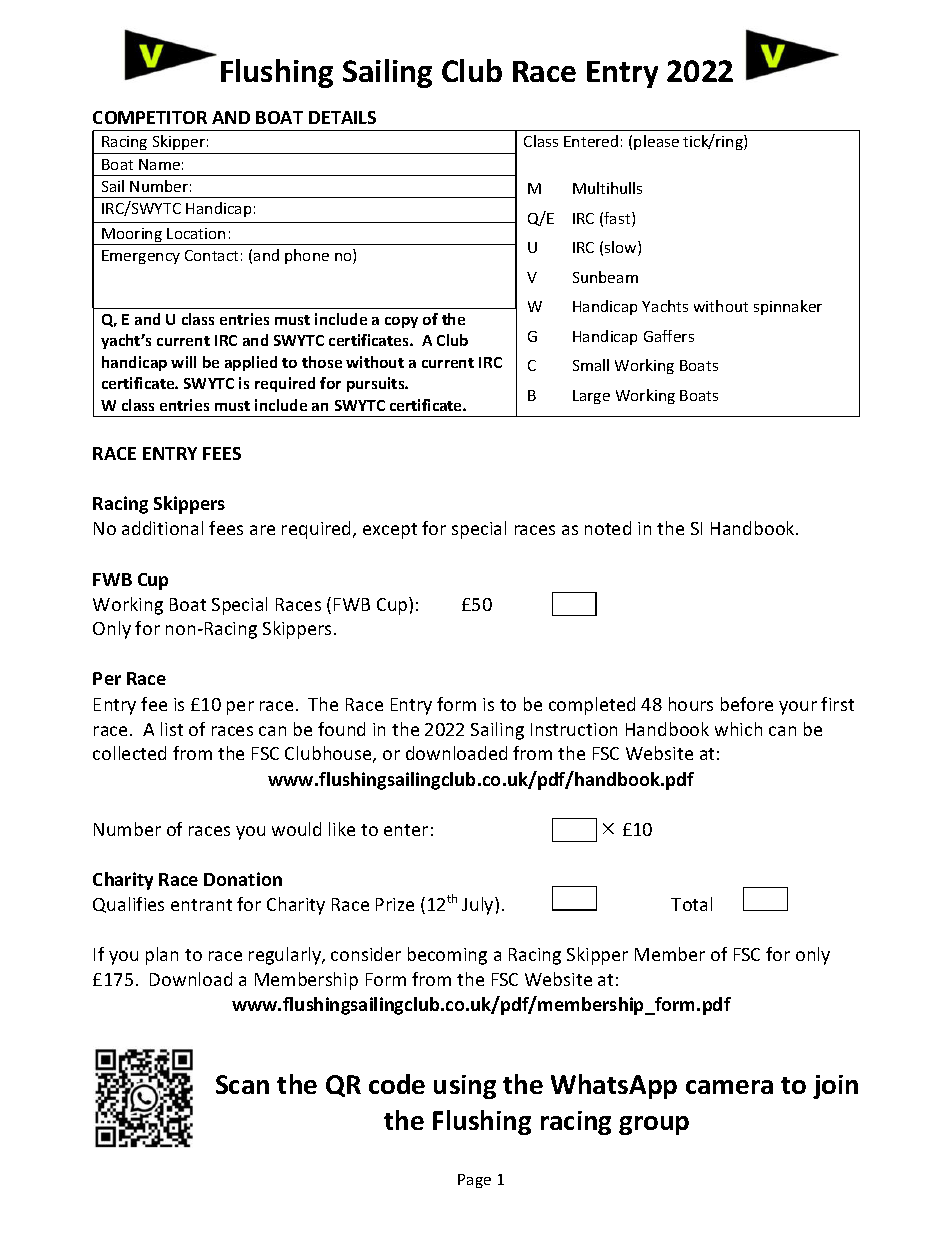 Image resolution: width=952 pixels, height=1233 pixels. What do you see at coordinates (747, 704) in the screenshot?
I see `before` at bounding box center [747, 704].
